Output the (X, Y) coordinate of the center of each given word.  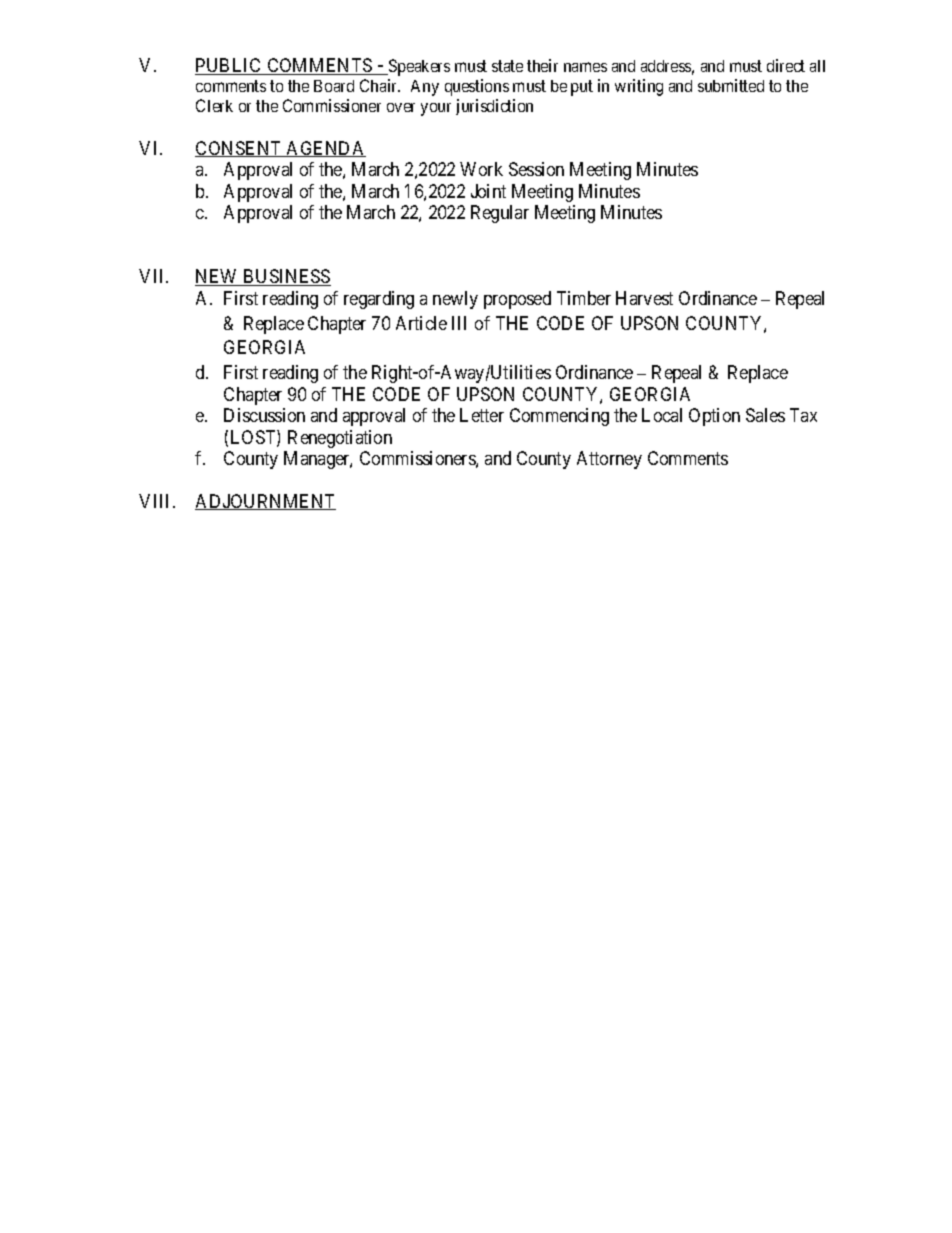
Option (714, 417)
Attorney (609, 460)
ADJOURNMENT (265, 502)
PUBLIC (229, 66)
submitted (731, 85)
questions (477, 87)
